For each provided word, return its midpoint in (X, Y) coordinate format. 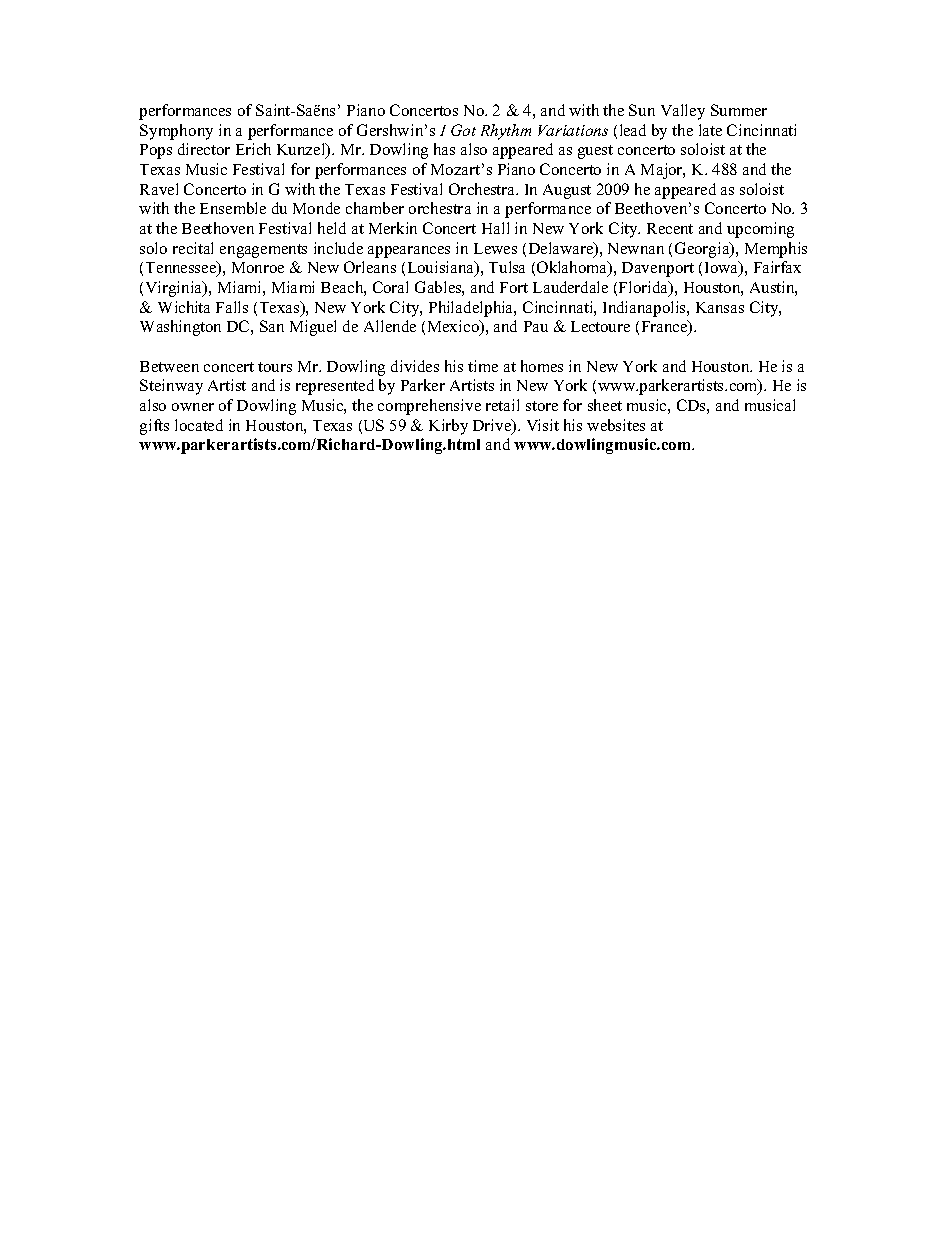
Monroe (258, 267)
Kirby (448, 427)
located (199, 425)
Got (463, 130)
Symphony (176, 132)
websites (616, 425)
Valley (683, 112)
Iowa (723, 269)
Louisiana (442, 269)
